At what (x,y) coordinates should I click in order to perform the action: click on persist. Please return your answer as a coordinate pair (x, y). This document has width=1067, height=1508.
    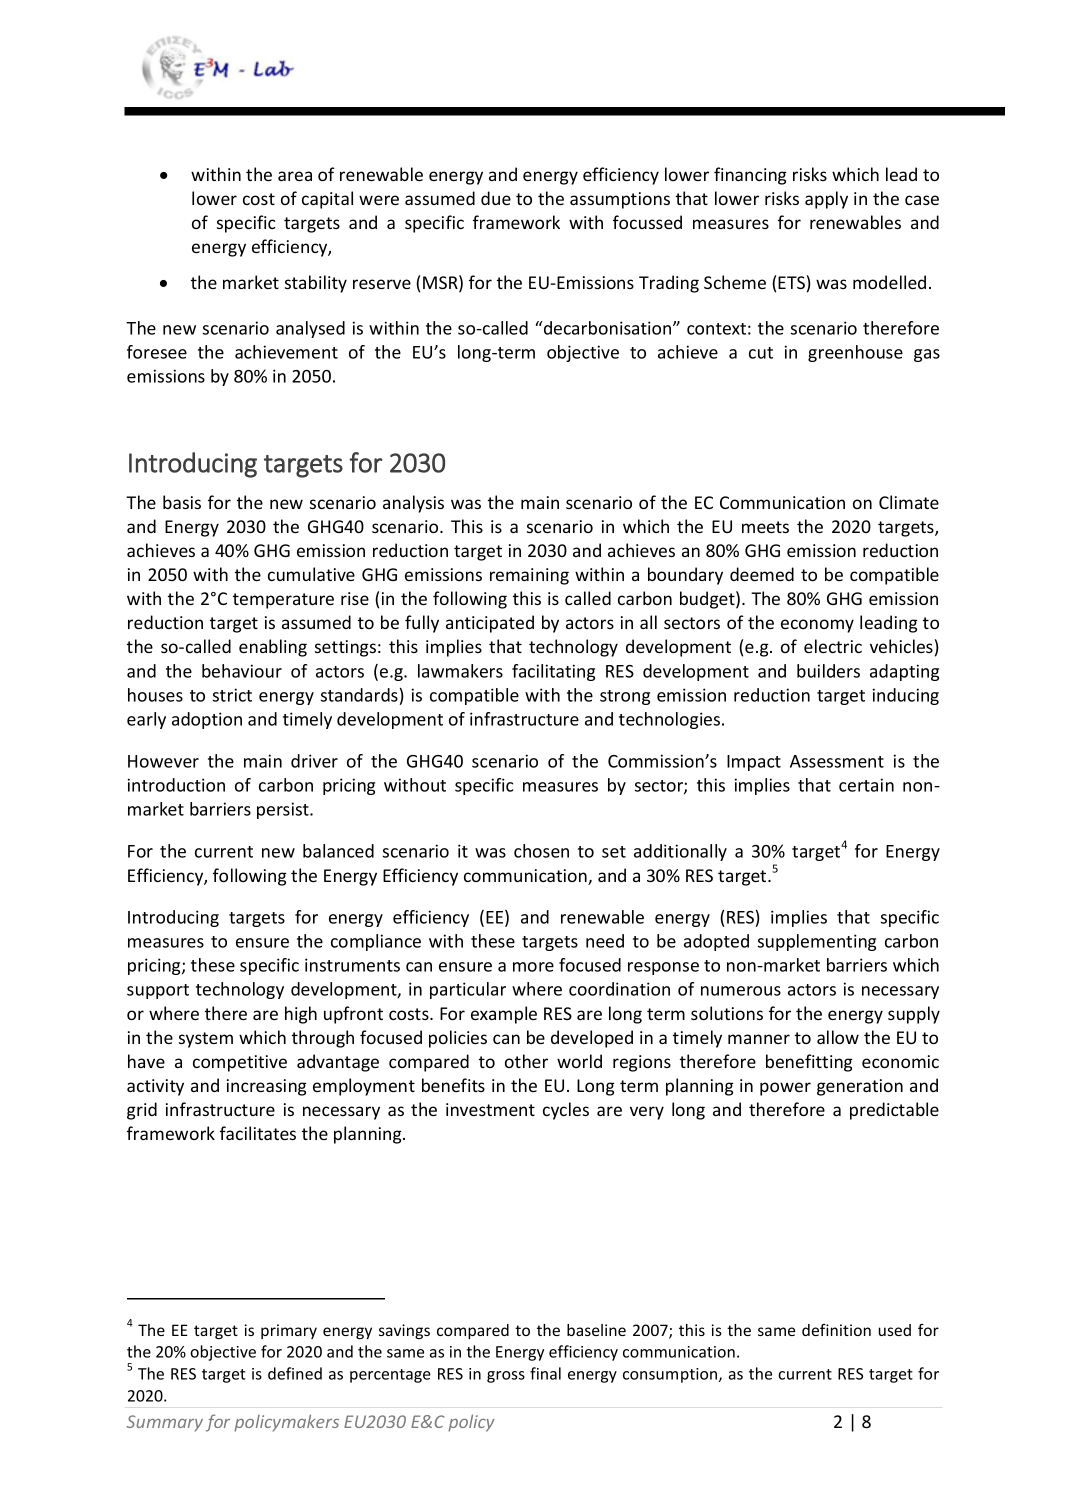
    Looking at the image, I should click on (284, 810).
